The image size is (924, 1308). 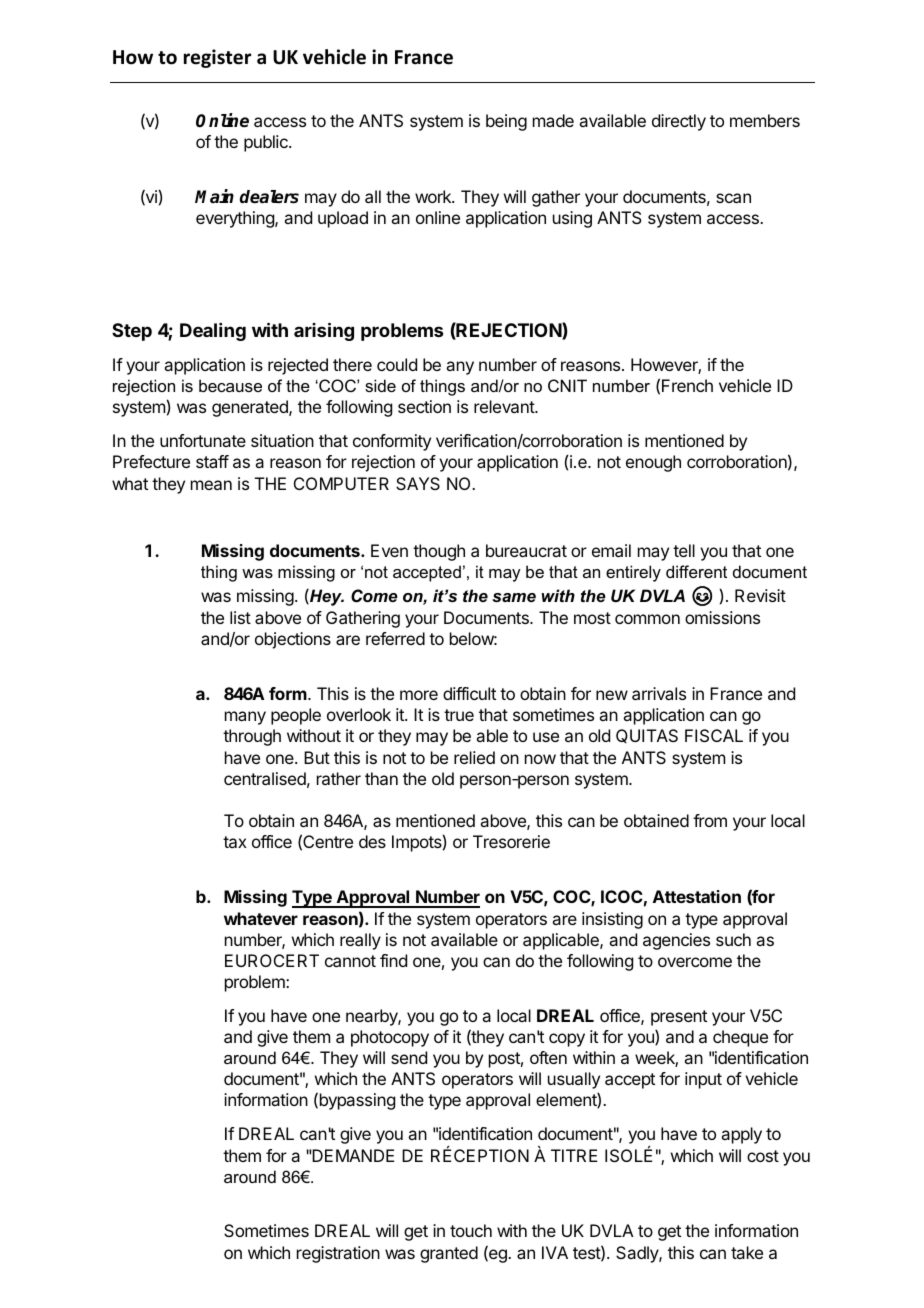 What do you see at coordinates (217, 58) in the screenshot?
I see `register` at bounding box center [217, 58].
